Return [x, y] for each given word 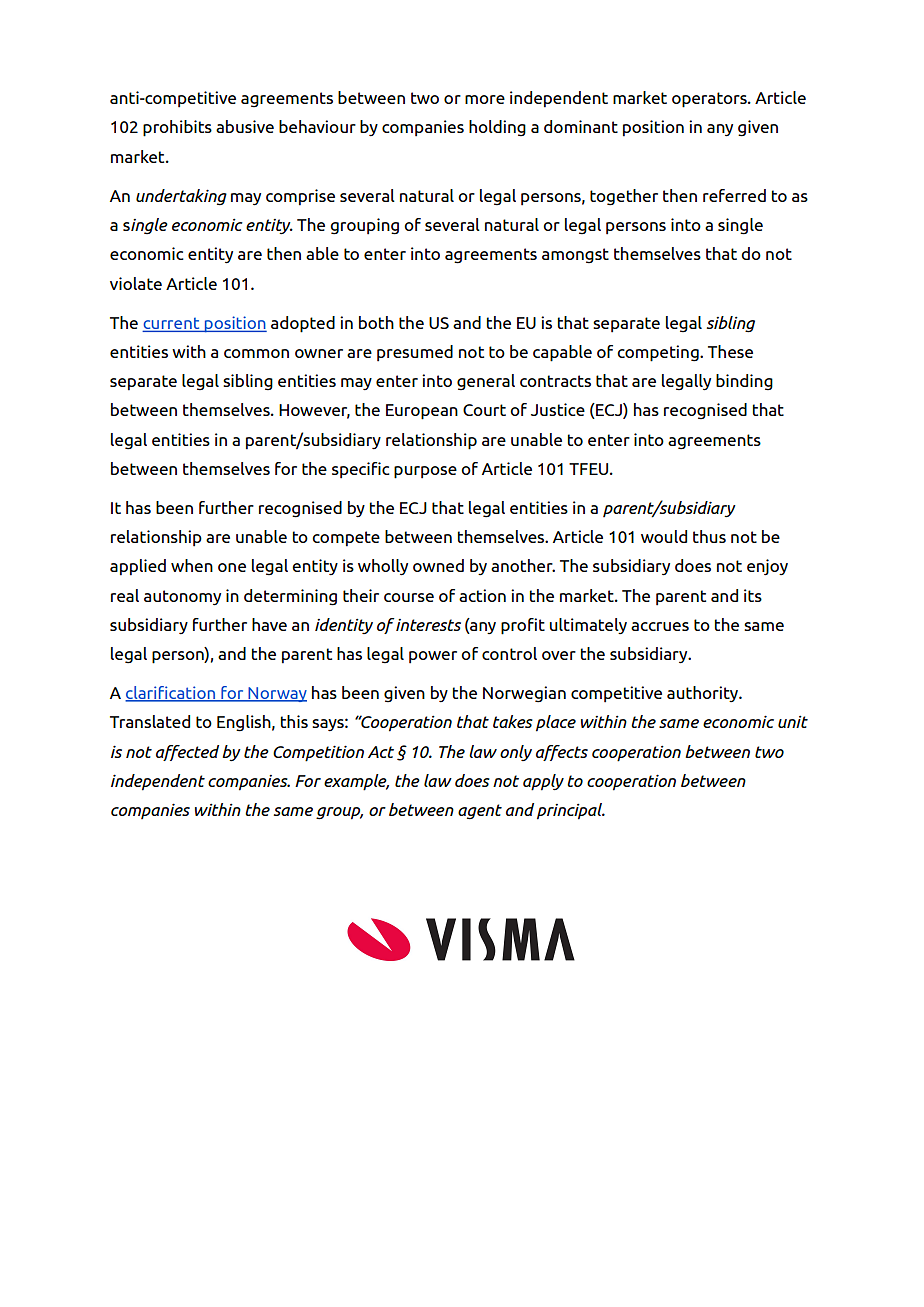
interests [428, 625]
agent [480, 812]
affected [187, 753]
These [730, 351]
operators [710, 100]
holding [497, 128]
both [376, 322]
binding [744, 382]
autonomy [182, 598]
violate [136, 283]
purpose [425, 472]
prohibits [177, 128]
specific [361, 470]
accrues [660, 626]
